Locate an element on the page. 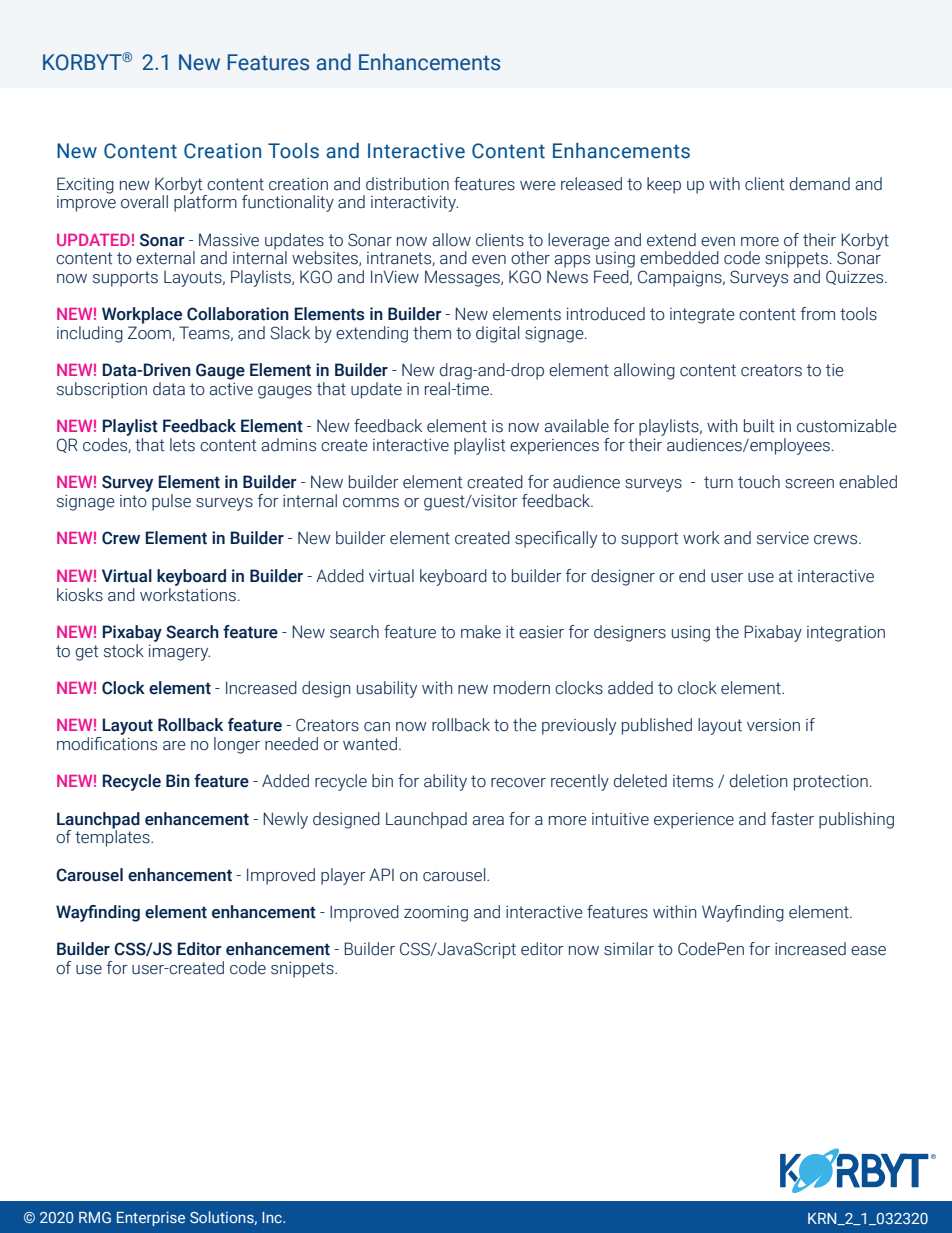 The width and height of the image is (952, 1233). Enterprise is located at coordinates (151, 1219).
